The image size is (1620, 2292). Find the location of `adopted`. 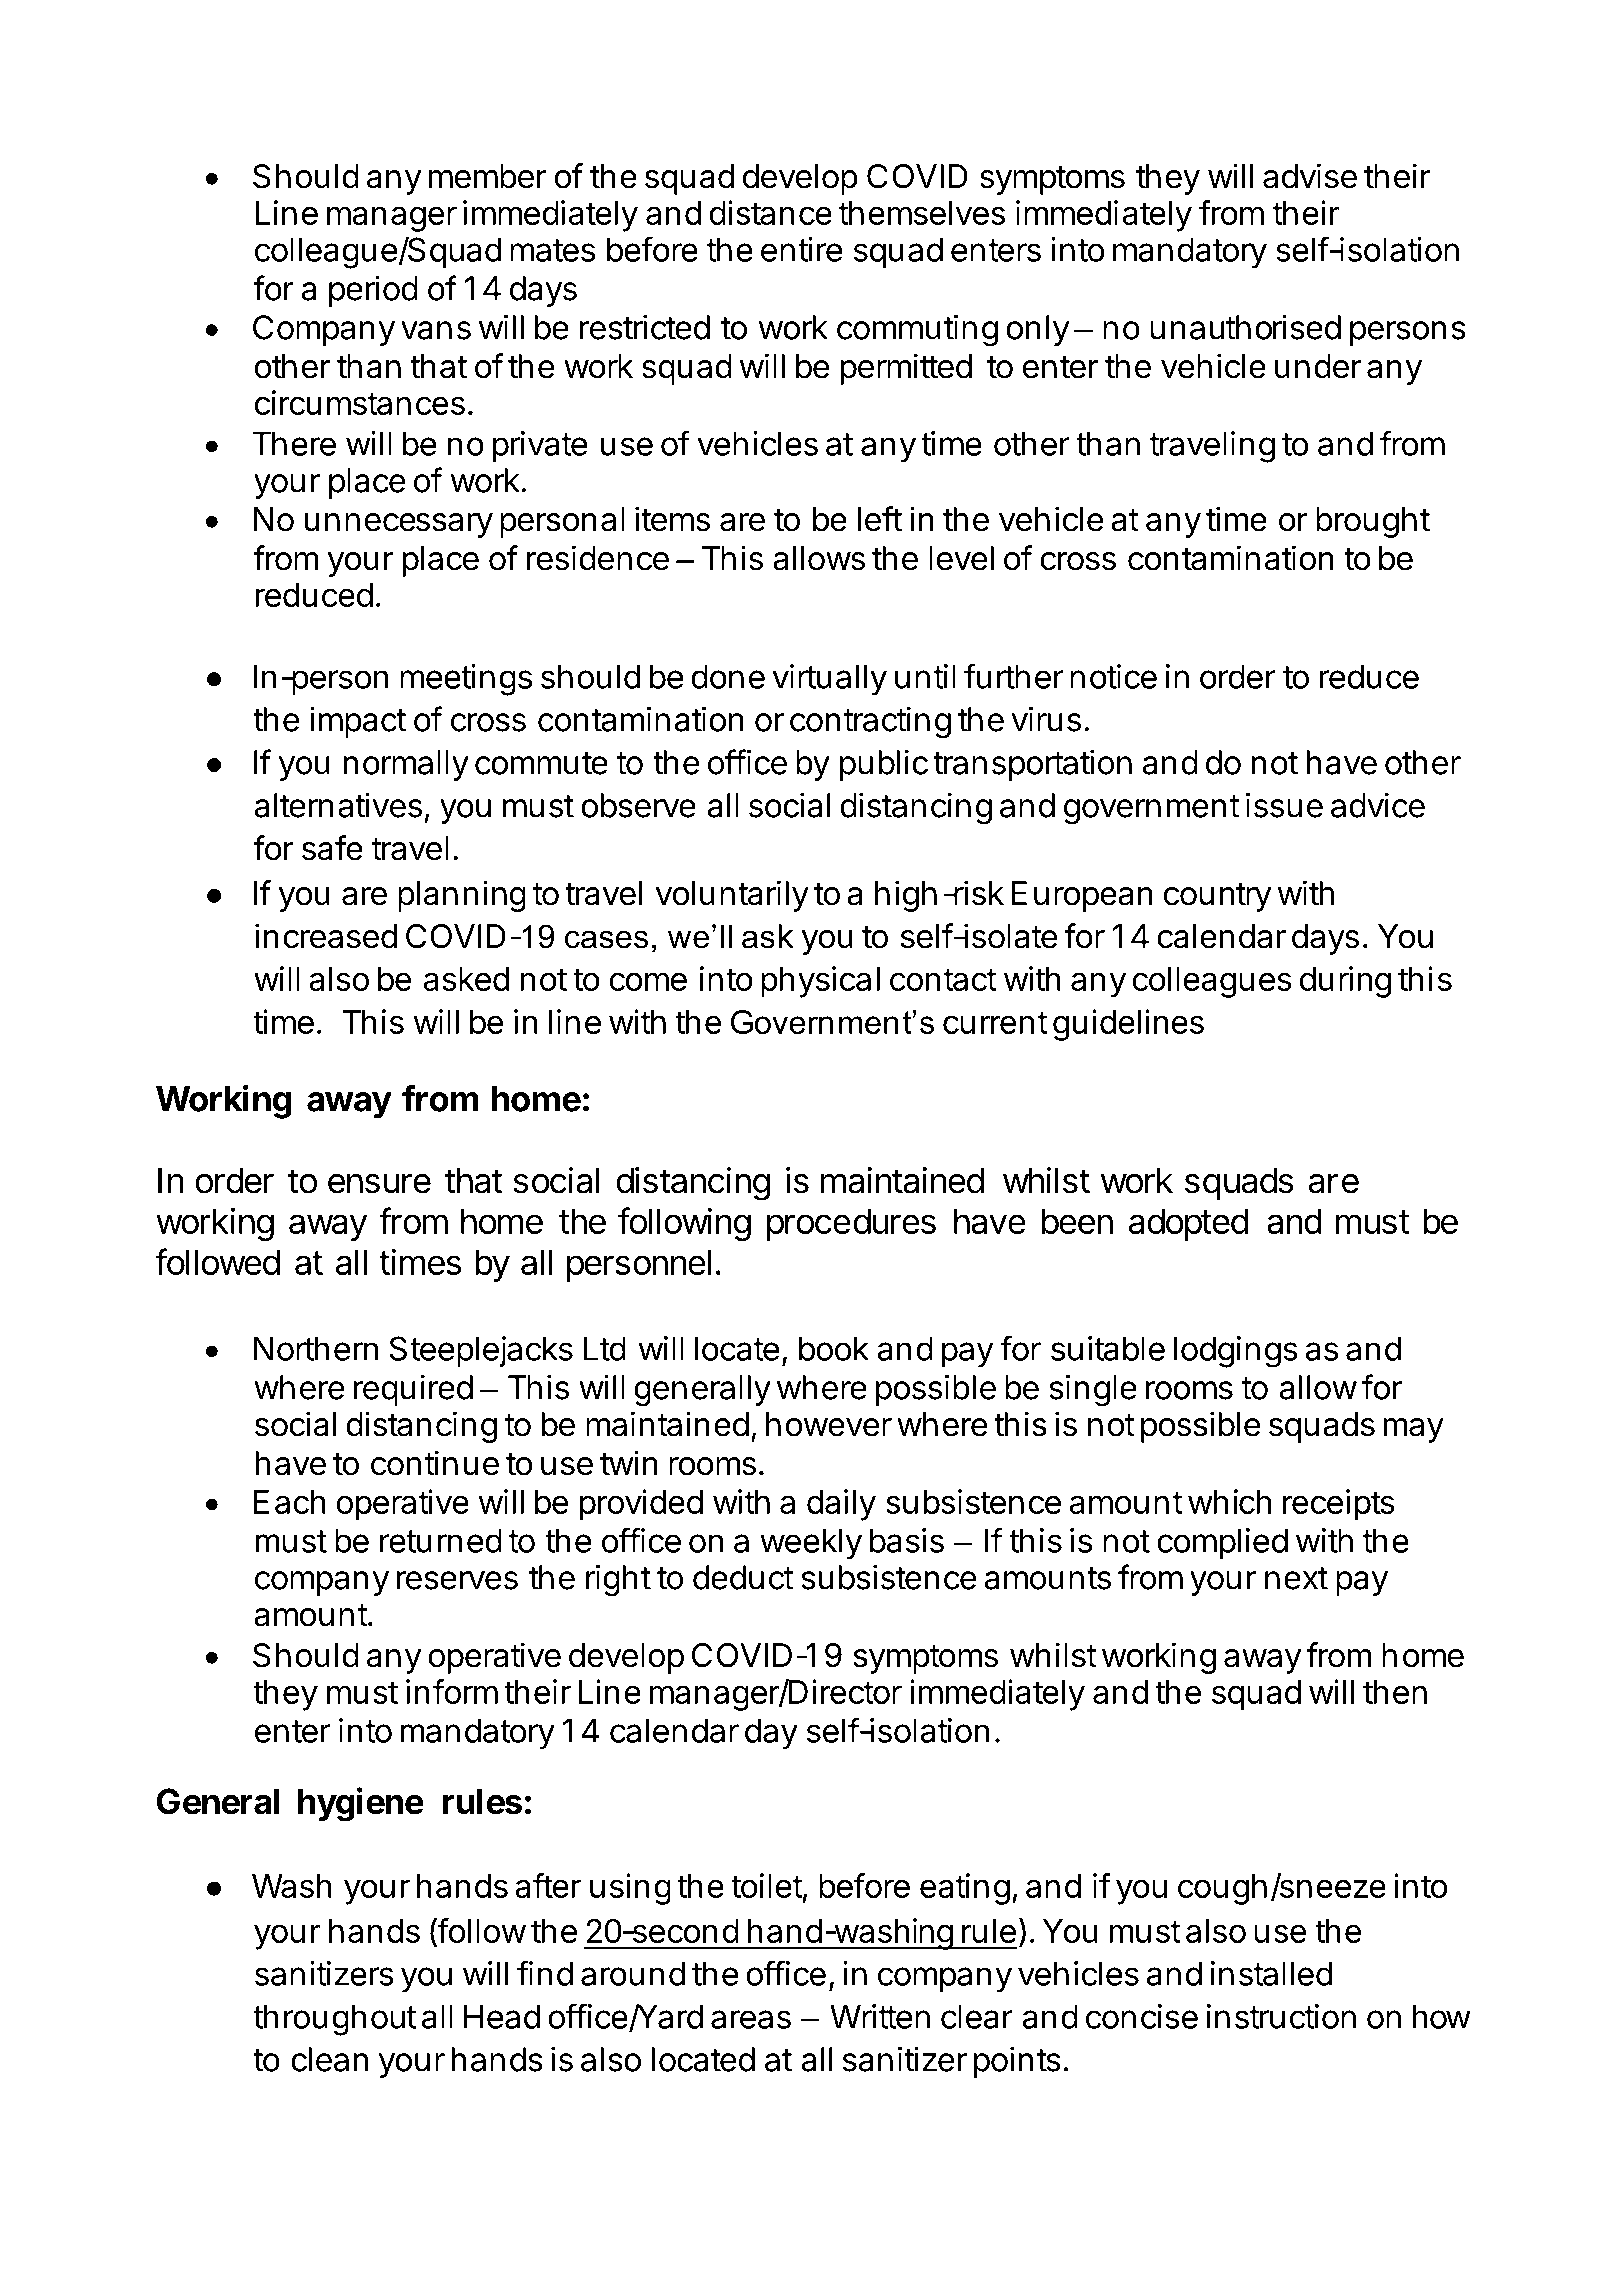

adopted is located at coordinates (1188, 1224).
